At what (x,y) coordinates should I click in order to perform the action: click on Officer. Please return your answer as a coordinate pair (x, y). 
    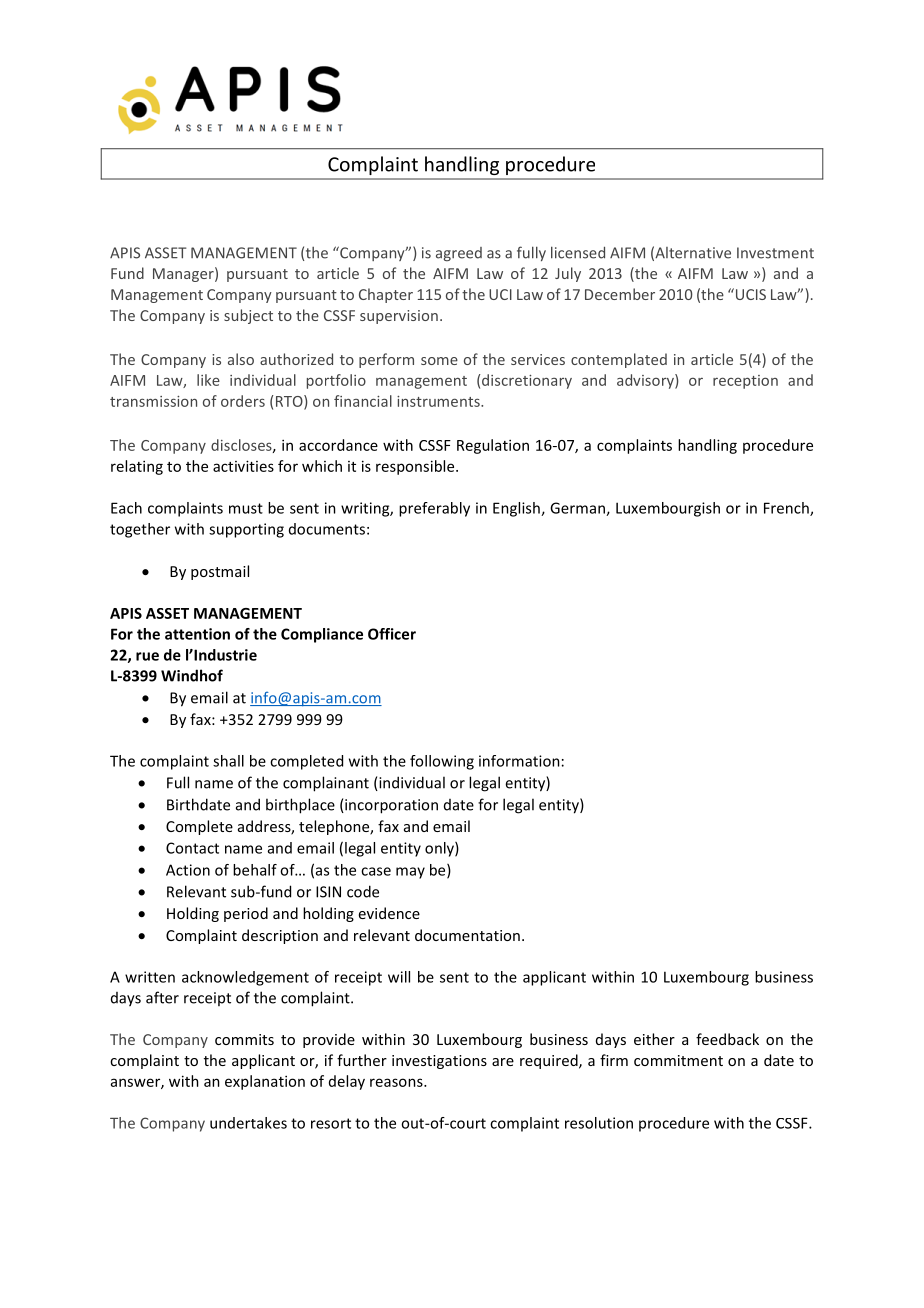
    Looking at the image, I should click on (392, 634).
